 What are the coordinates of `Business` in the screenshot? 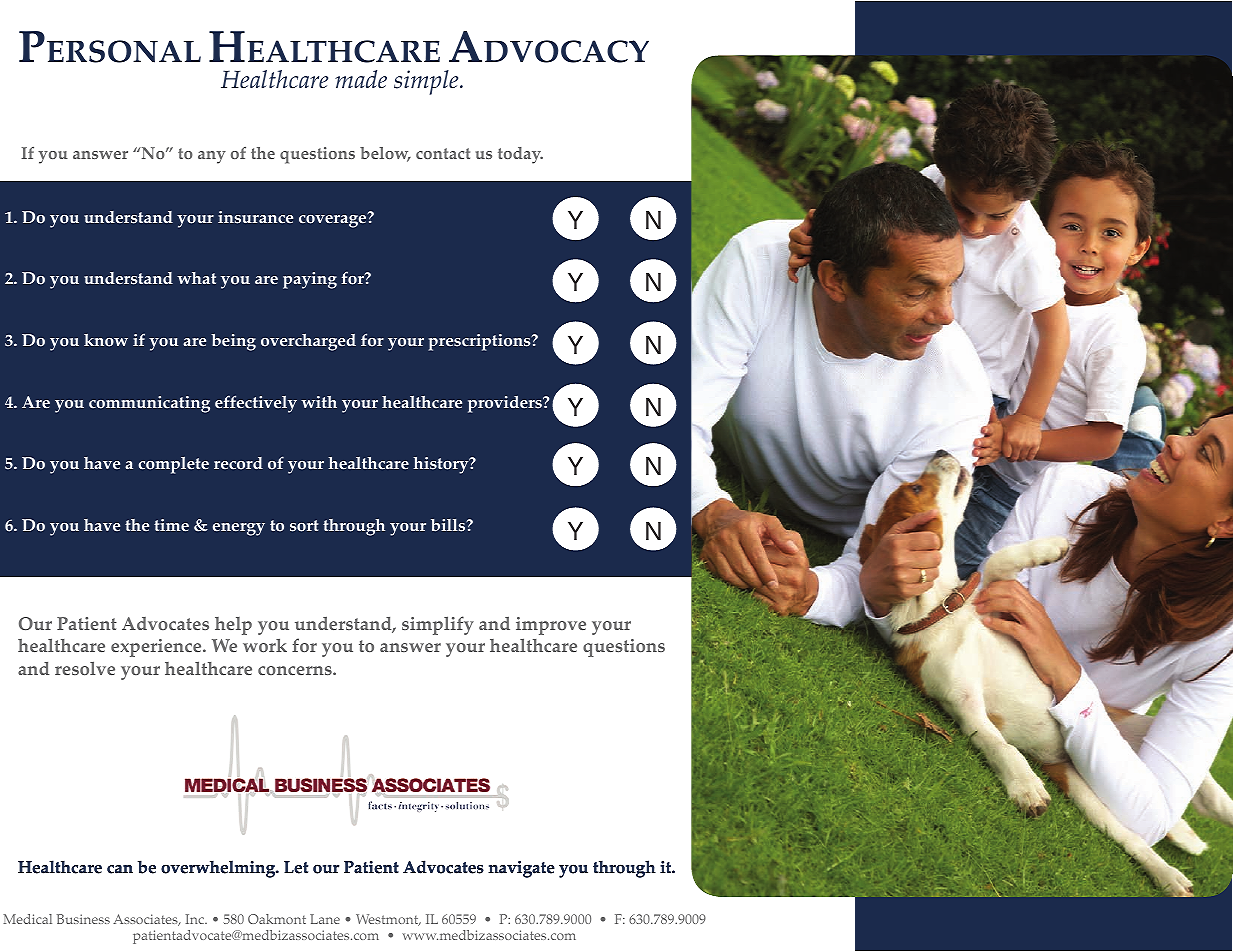 It's located at (83, 919).
